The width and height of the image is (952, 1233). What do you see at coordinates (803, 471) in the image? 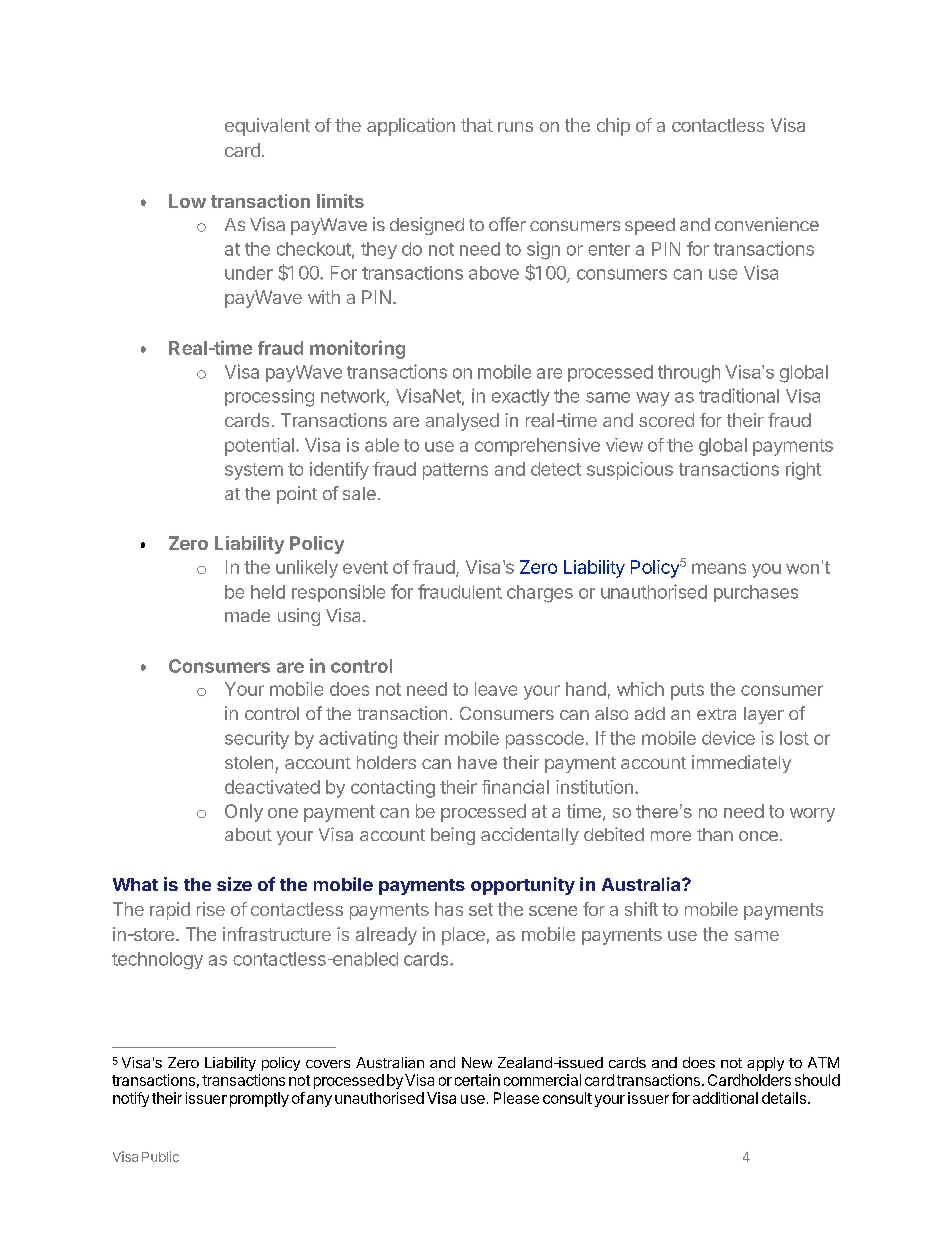
I see `right` at bounding box center [803, 471].
